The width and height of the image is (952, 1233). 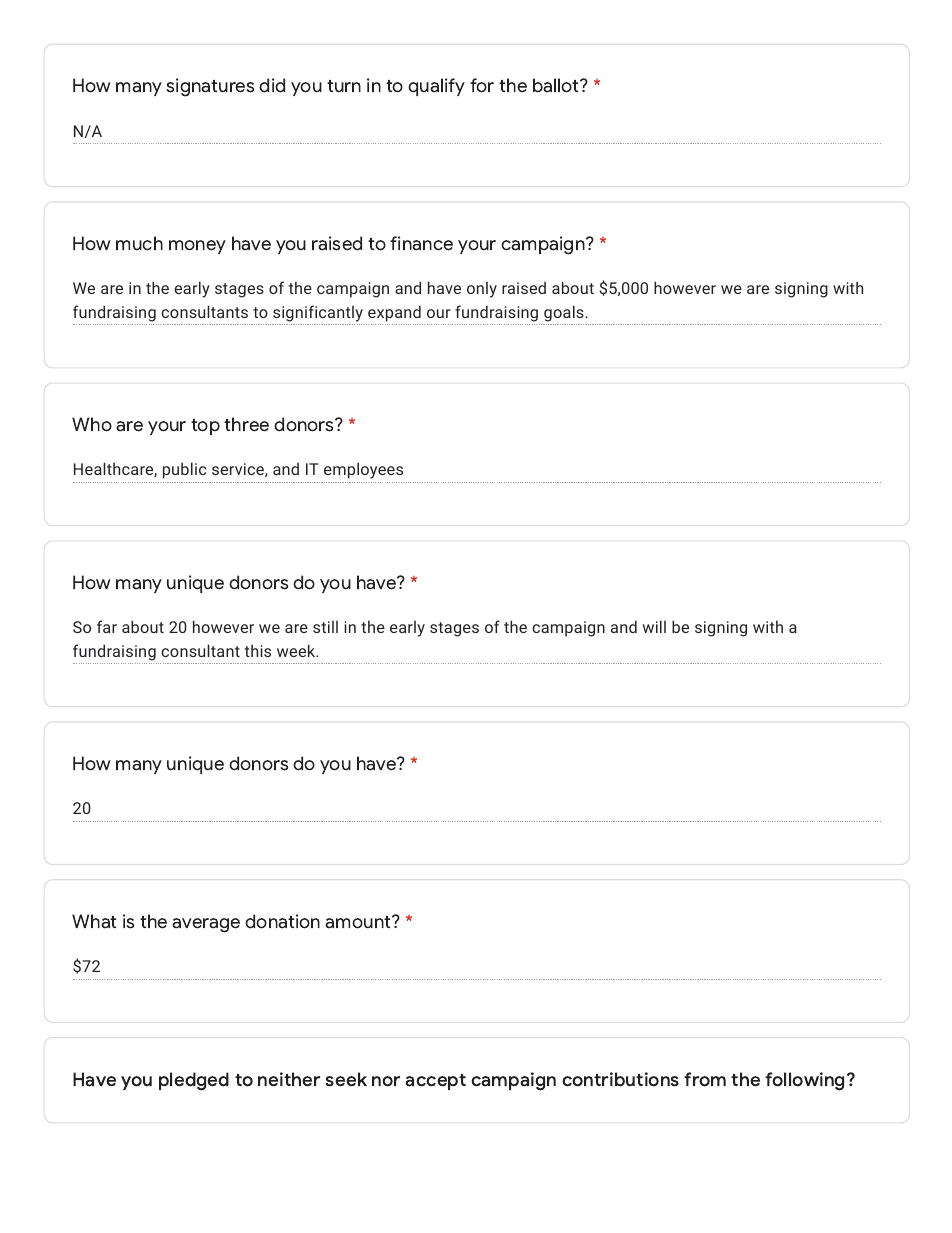 What do you see at coordinates (565, 313) in the image?
I see `goals` at bounding box center [565, 313].
